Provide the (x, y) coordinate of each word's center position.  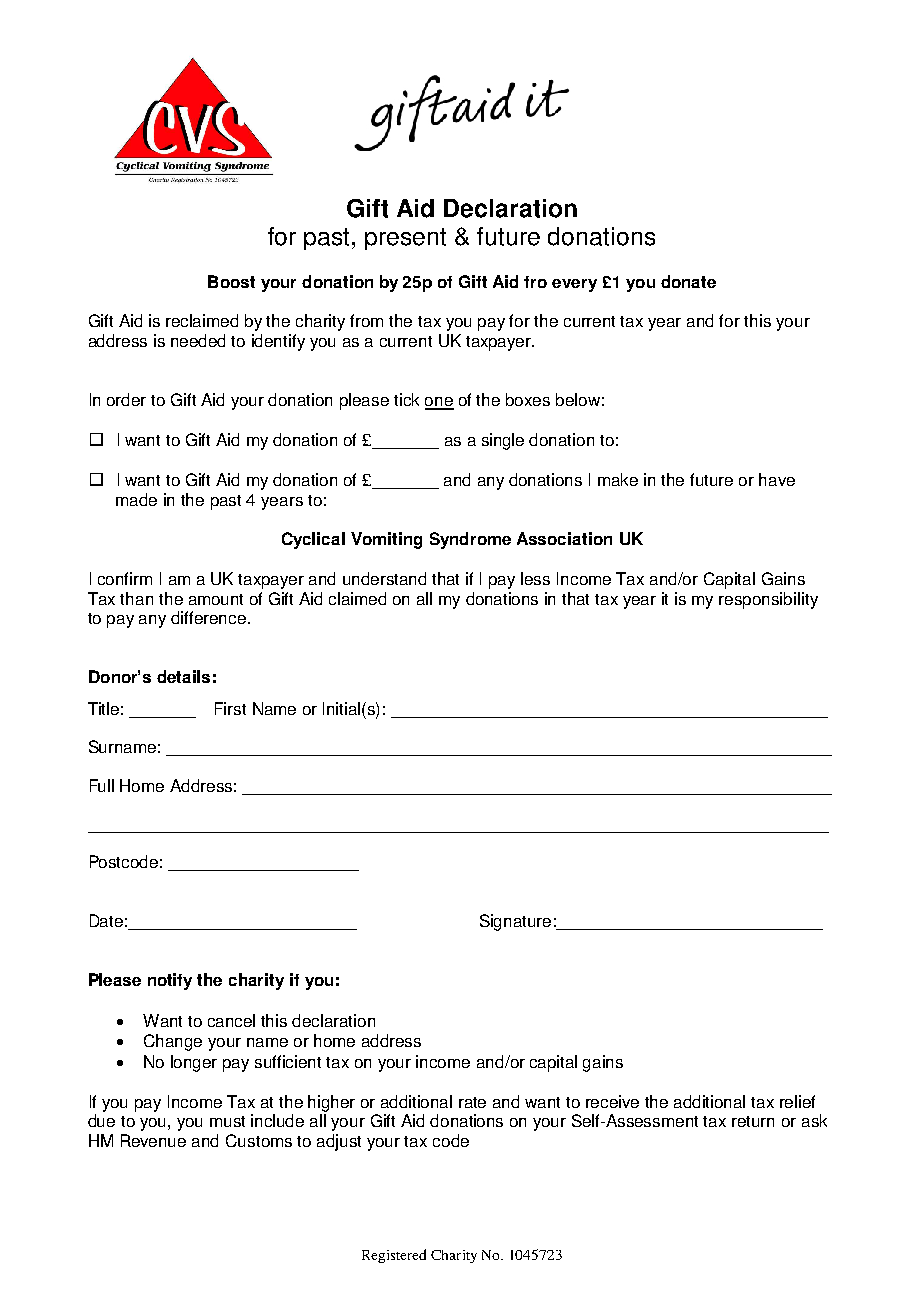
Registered (394, 1256)
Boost (231, 281)
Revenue (153, 1140)
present (405, 239)
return (753, 1121)
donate (688, 281)
